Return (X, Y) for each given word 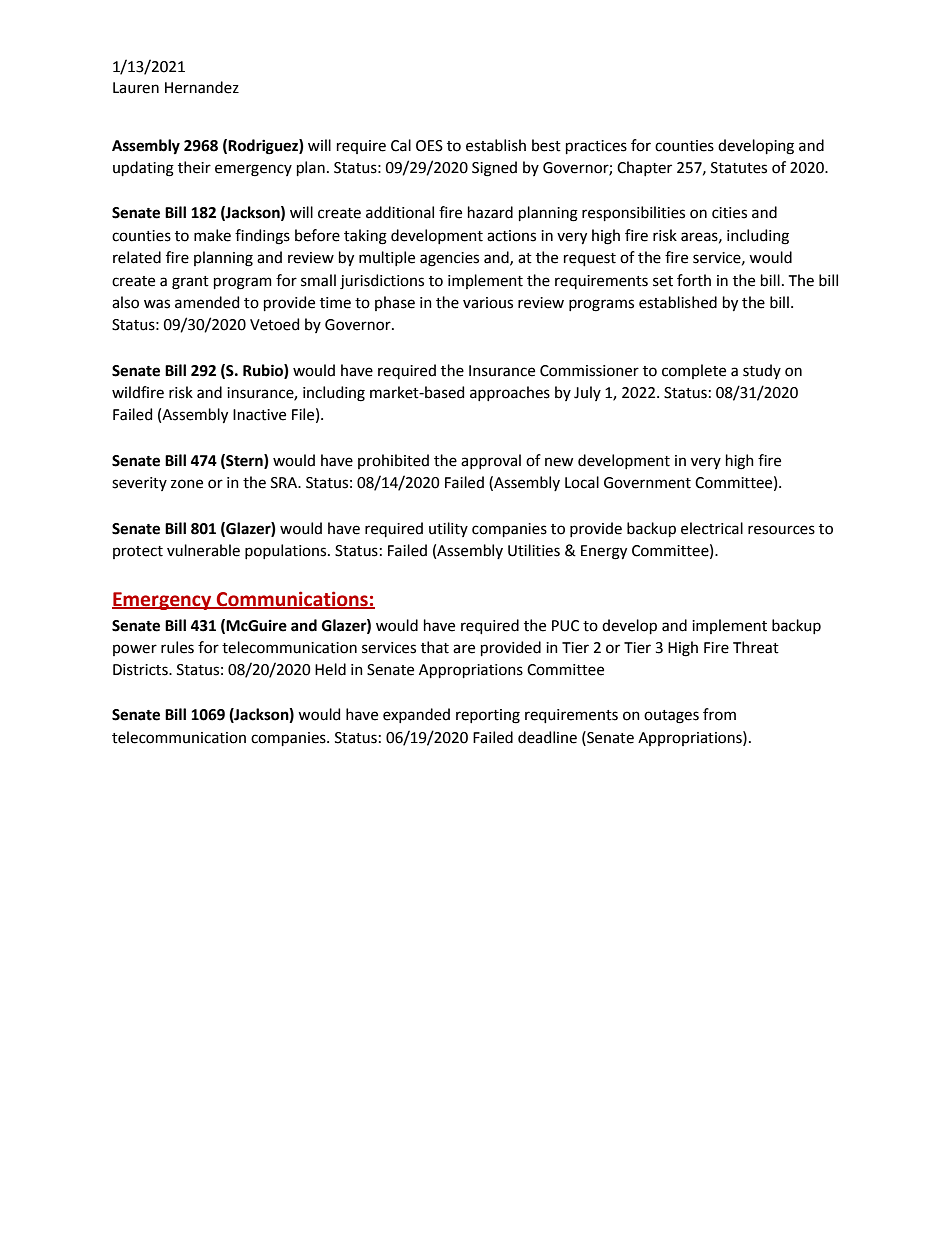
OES (429, 146)
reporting (488, 716)
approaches (510, 393)
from (719, 714)
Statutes (739, 168)
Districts (141, 670)
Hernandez (202, 87)
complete (694, 371)
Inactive (259, 415)
